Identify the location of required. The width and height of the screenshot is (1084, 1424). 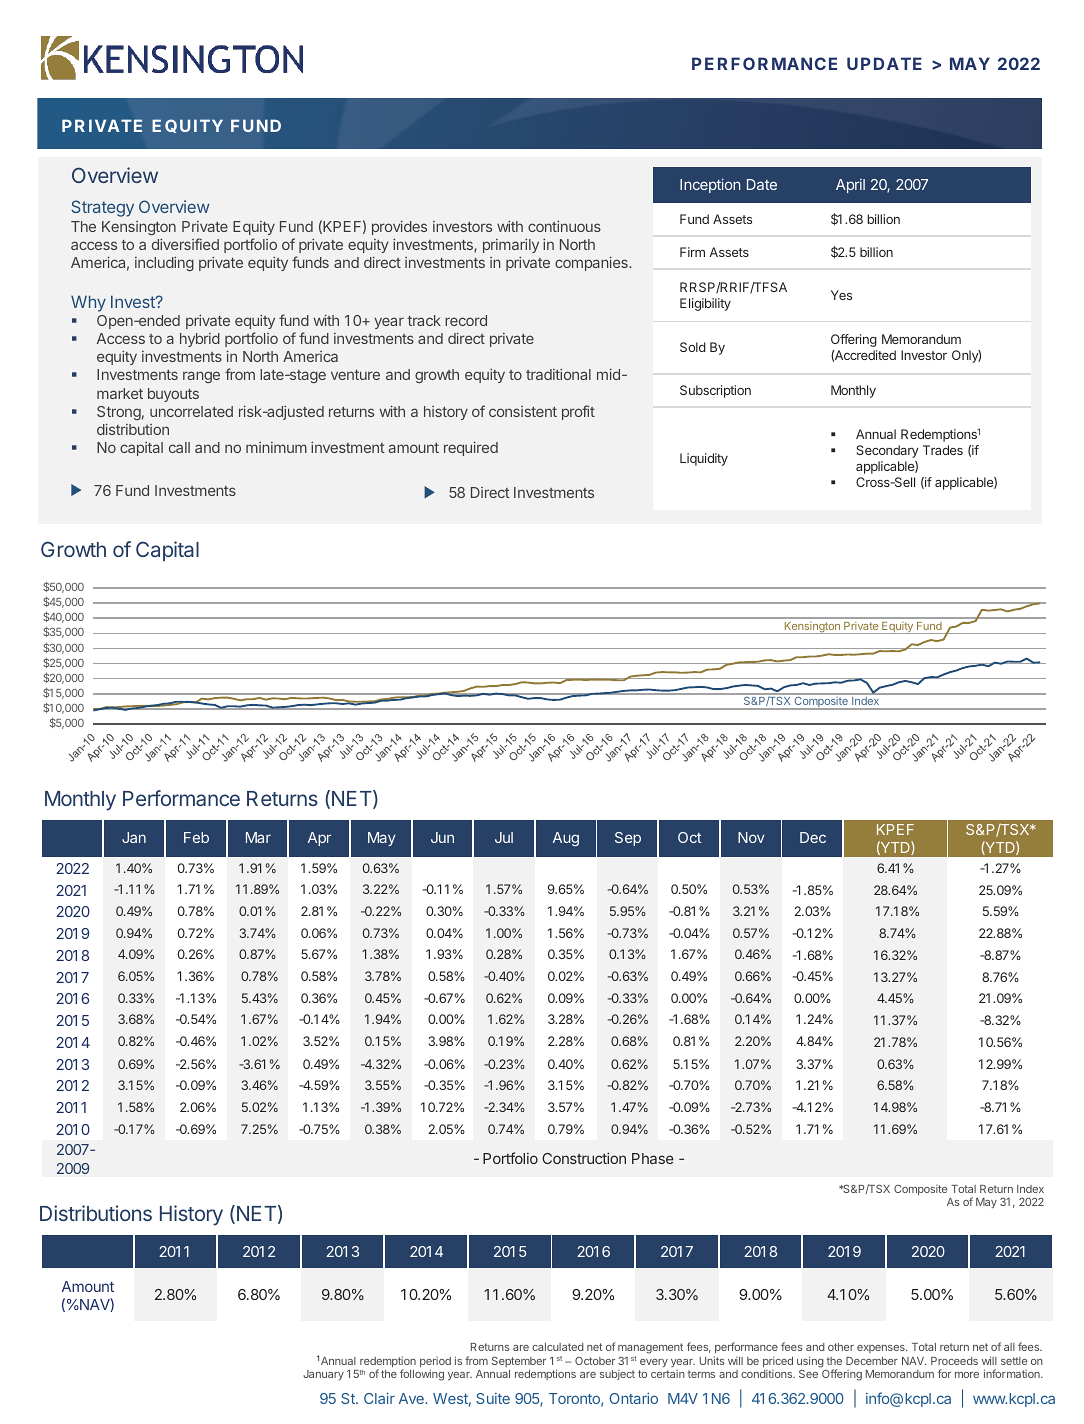
(471, 448).
